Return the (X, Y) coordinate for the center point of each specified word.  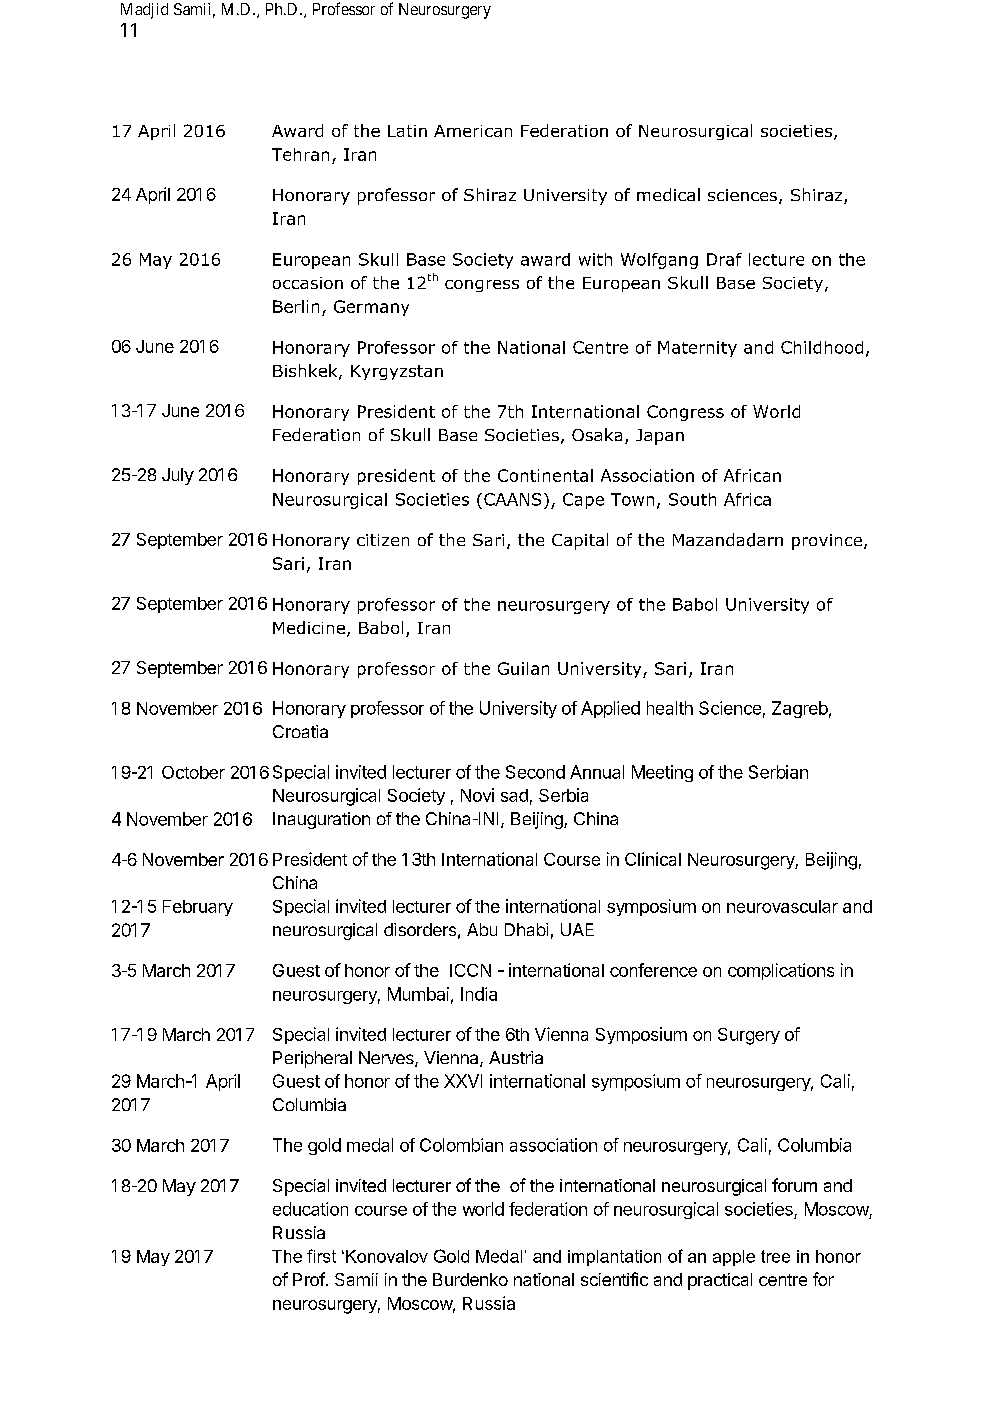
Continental (545, 475)
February (198, 908)
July (178, 476)
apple (734, 1258)
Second (535, 772)
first (321, 1256)
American (473, 131)
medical (668, 194)
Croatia (300, 731)
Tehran (300, 154)
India (479, 994)
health (670, 708)
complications (781, 971)
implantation (614, 1258)
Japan (660, 437)
